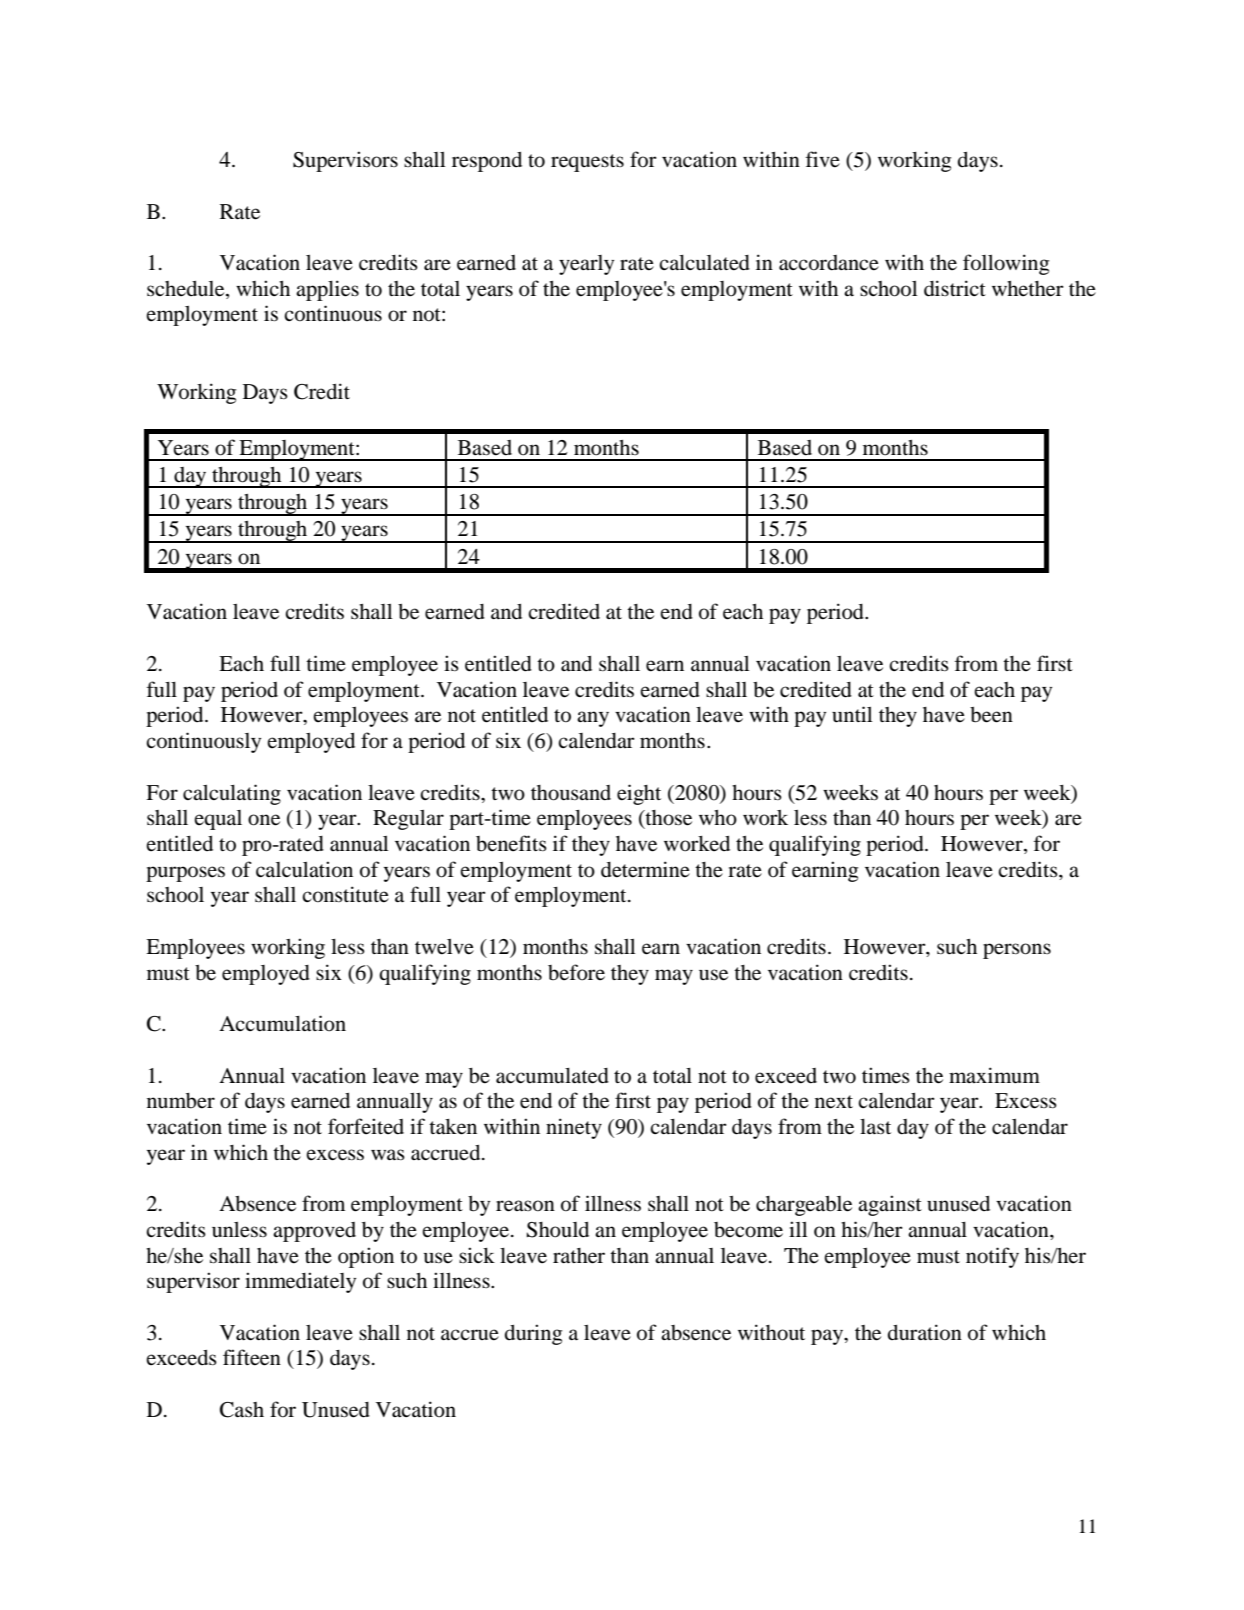 Image resolution: width=1244 pixels, height=1610 pixels. Describe the element at coordinates (587, 163) in the document. I see `requests` at that location.
